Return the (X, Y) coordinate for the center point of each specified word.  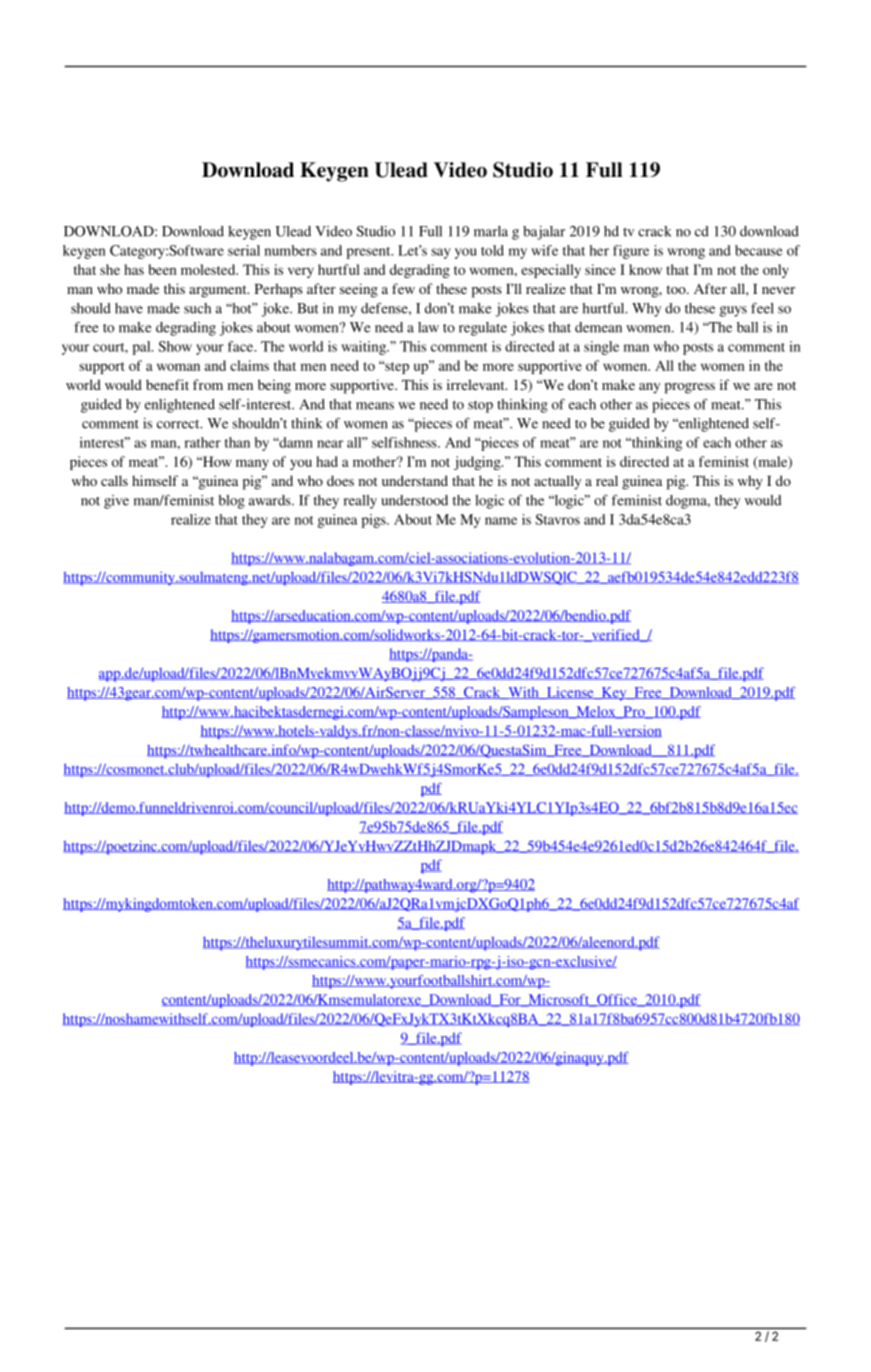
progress (690, 388)
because (759, 250)
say (441, 253)
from (208, 384)
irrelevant (477, 384)
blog (231, 502)
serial (244, 250)
